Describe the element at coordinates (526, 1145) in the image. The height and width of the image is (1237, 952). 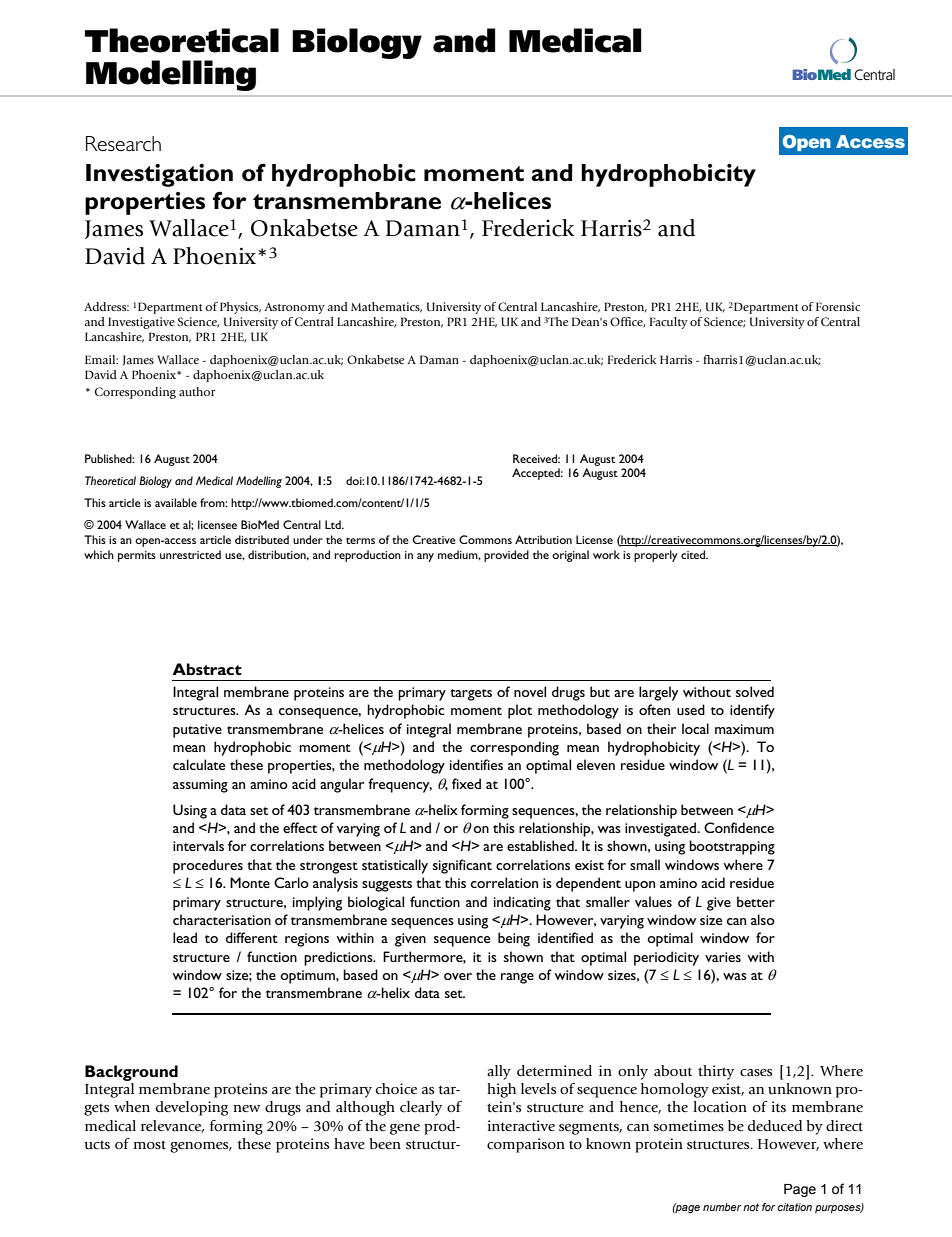
I see `comparison` at that location.
